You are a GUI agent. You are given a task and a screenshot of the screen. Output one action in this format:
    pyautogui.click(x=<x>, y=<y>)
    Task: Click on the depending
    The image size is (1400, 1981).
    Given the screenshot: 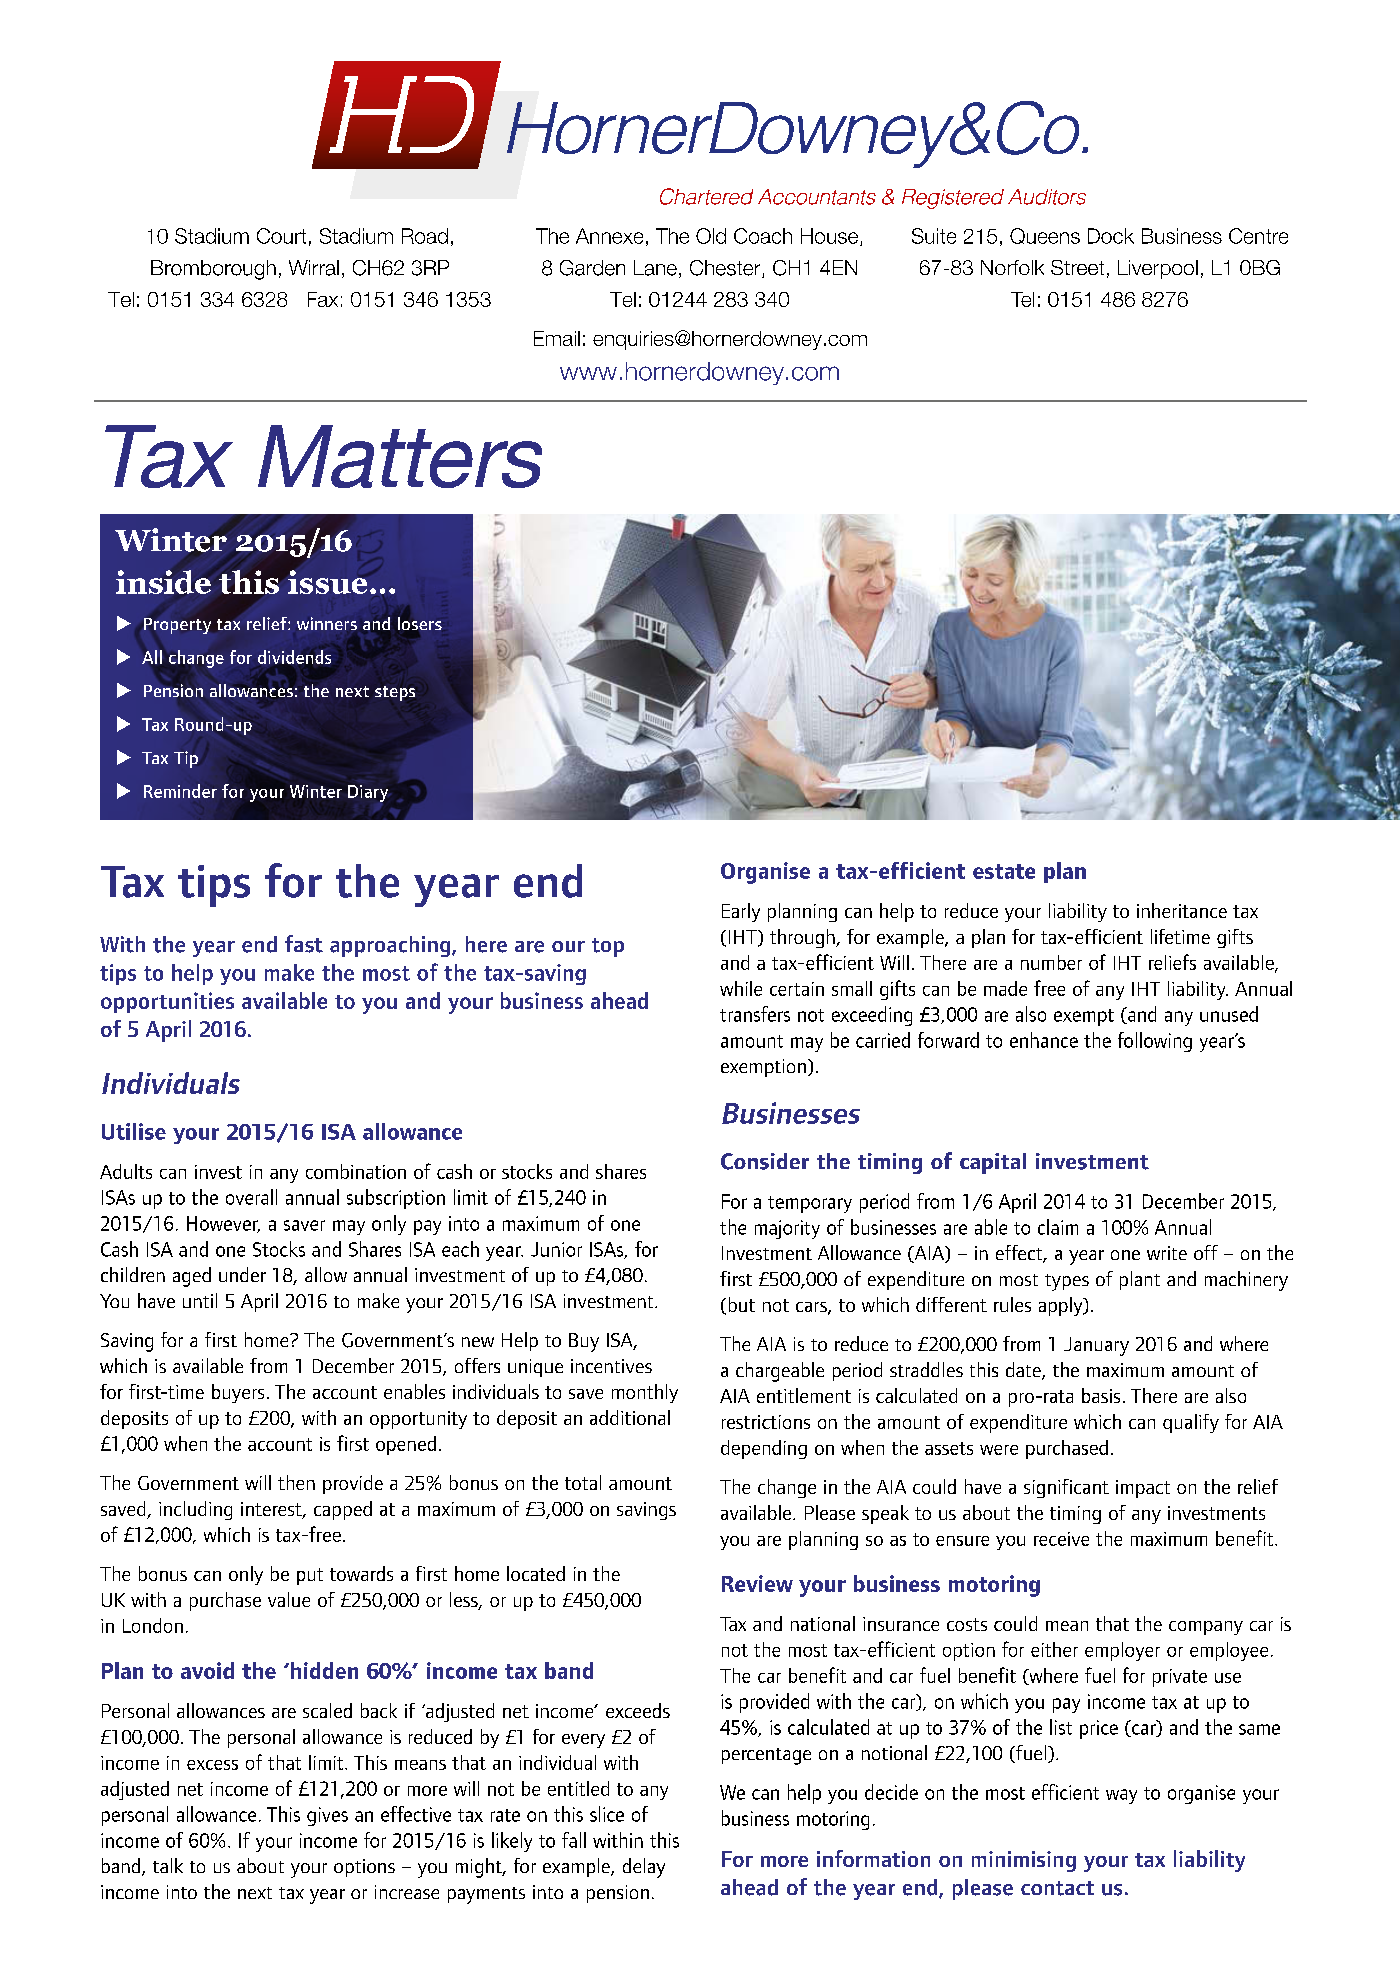 What is the action you would take?
    pyautogui.click(x=764, y=1449)
